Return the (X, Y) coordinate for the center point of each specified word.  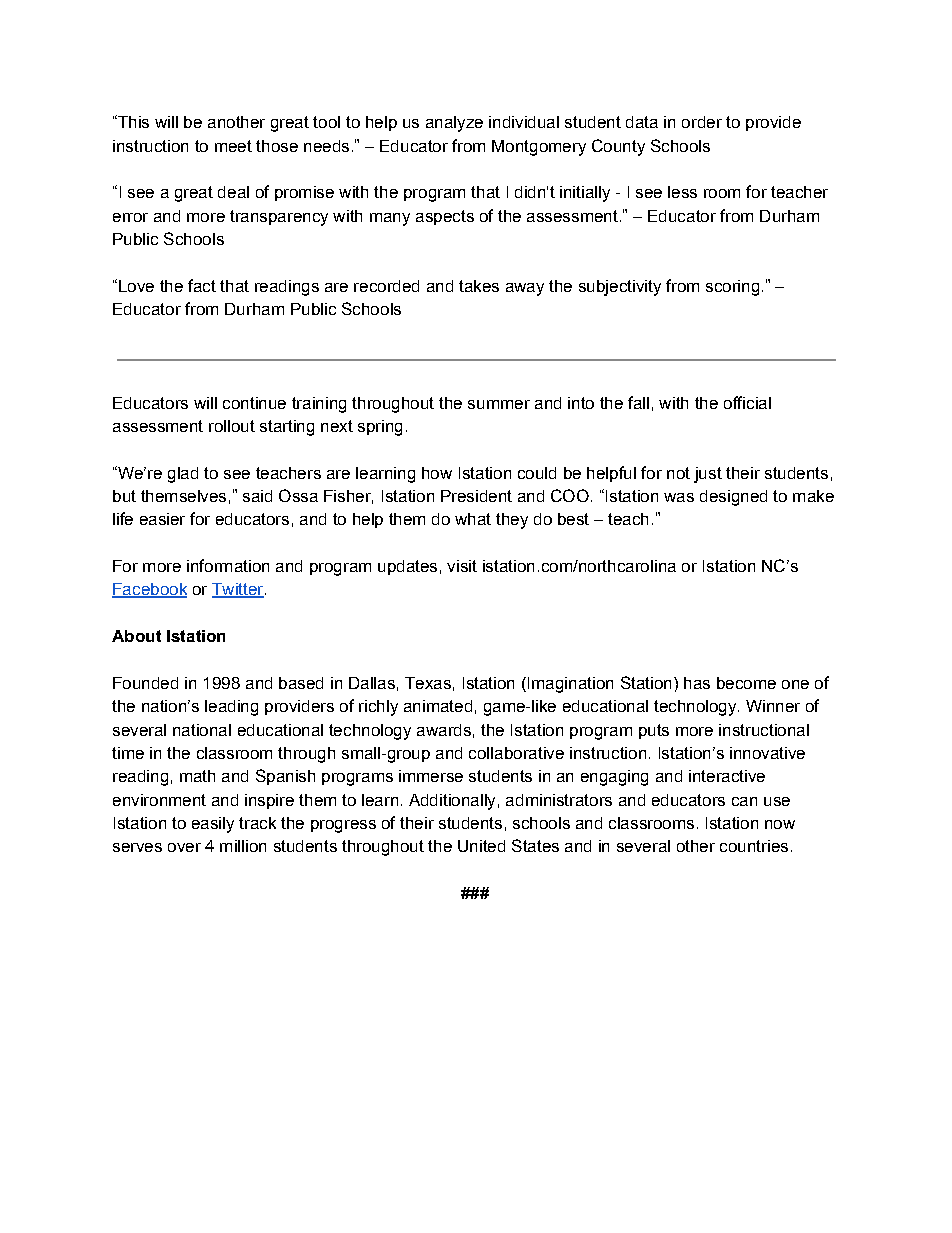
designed (733, 498)
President (476, 496)
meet (233, 146)
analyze (454, 124)
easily (213, 825)
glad (183, 475)
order (702, 122)
